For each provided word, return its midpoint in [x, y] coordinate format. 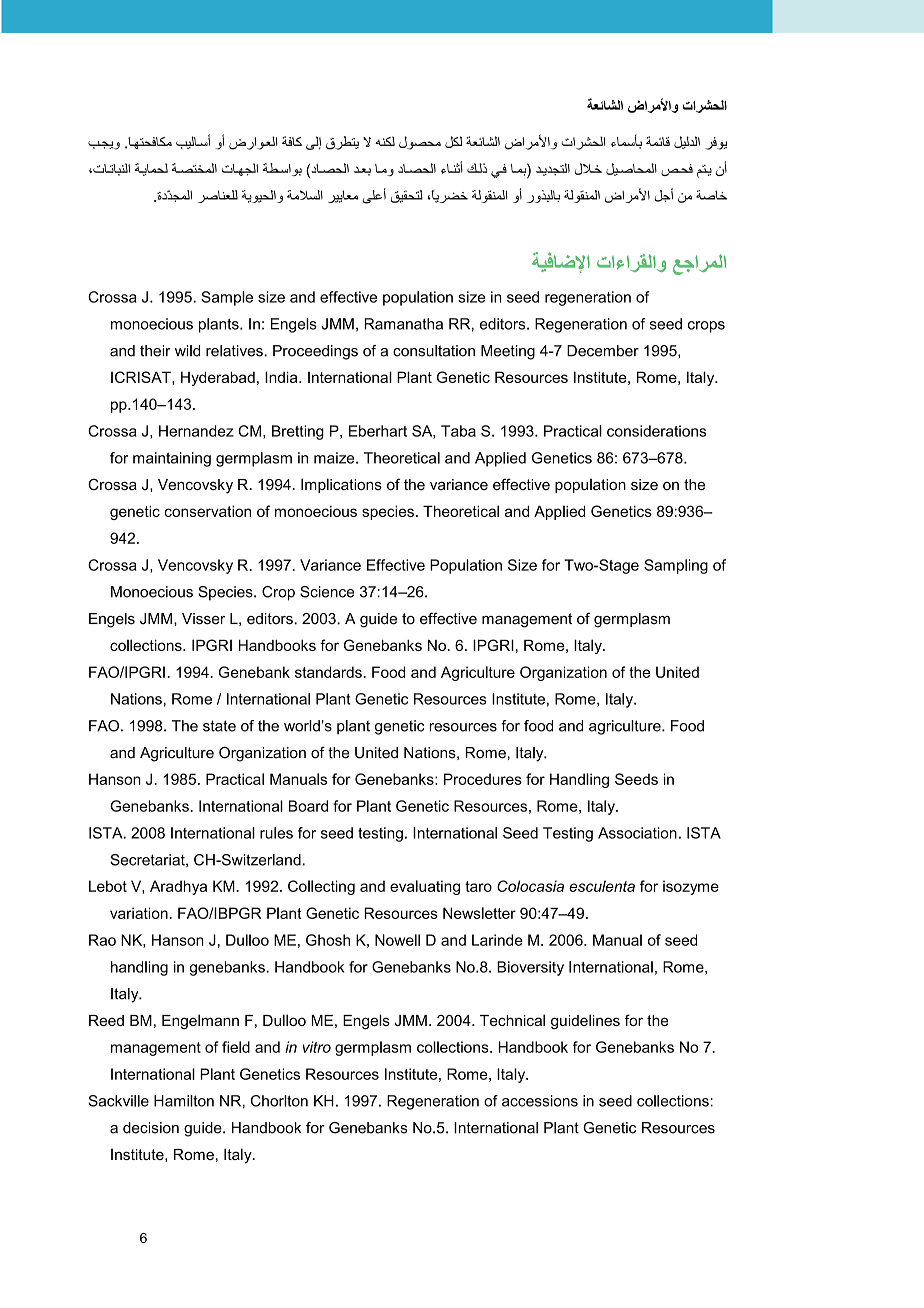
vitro [317, 1047]
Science [327, 592]
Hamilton [184, 1101]
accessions [540, 1101]
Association [637, 833]
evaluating [425, 887]
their [155, 351]
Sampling [676, 566]
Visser [203, 619]
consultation [434, 351]
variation [140, 913]
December [603, 351]
